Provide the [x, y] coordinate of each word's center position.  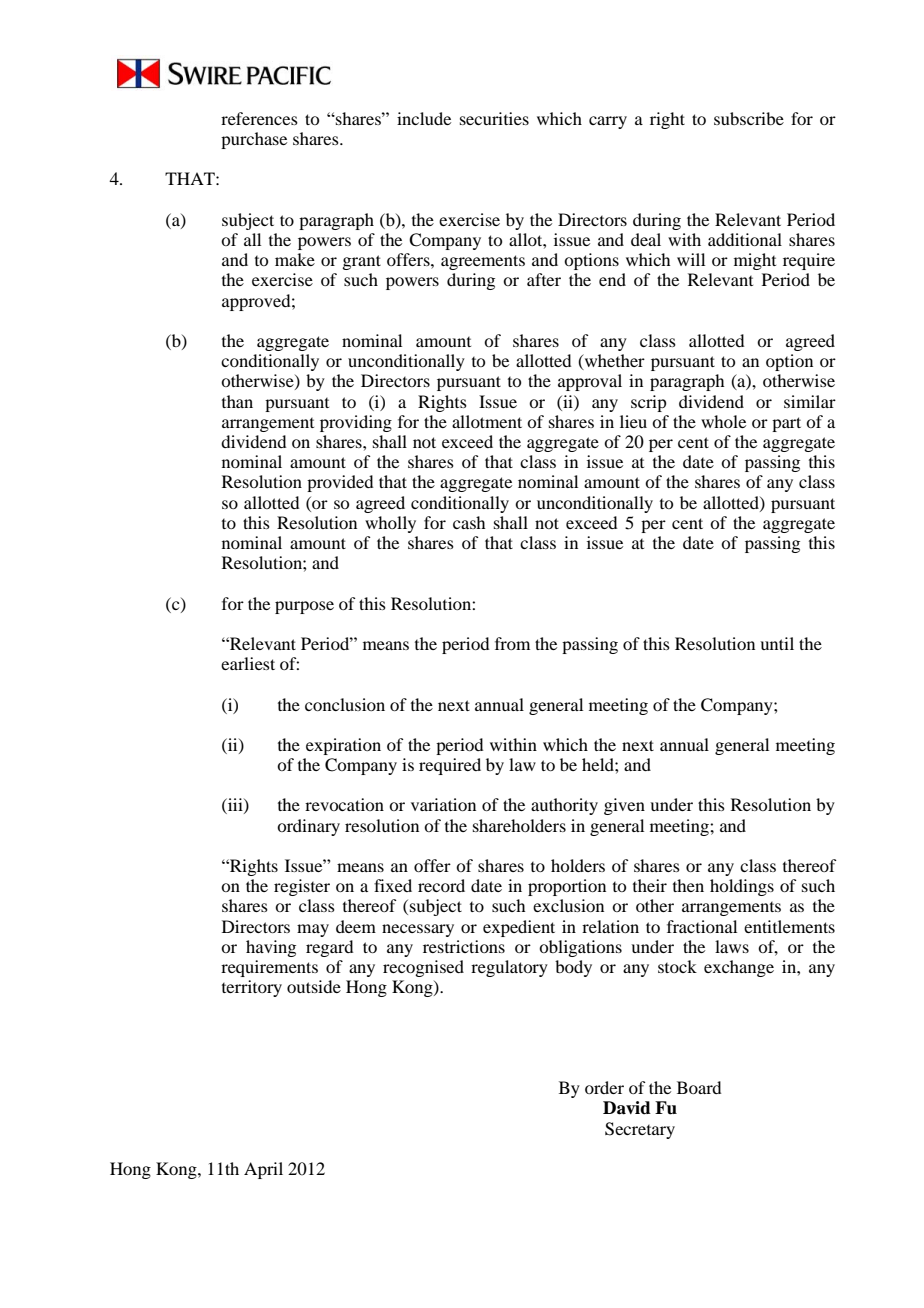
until [777, 643]
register [302, 887]
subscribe [749, 118]
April [263, 1170]
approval [590, 382]
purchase [254, 140]
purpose [304, 607]
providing [356, 423]
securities [494, 118]
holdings [742, 887]
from [512, 643]
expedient [519, 928]
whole [723, 421]
